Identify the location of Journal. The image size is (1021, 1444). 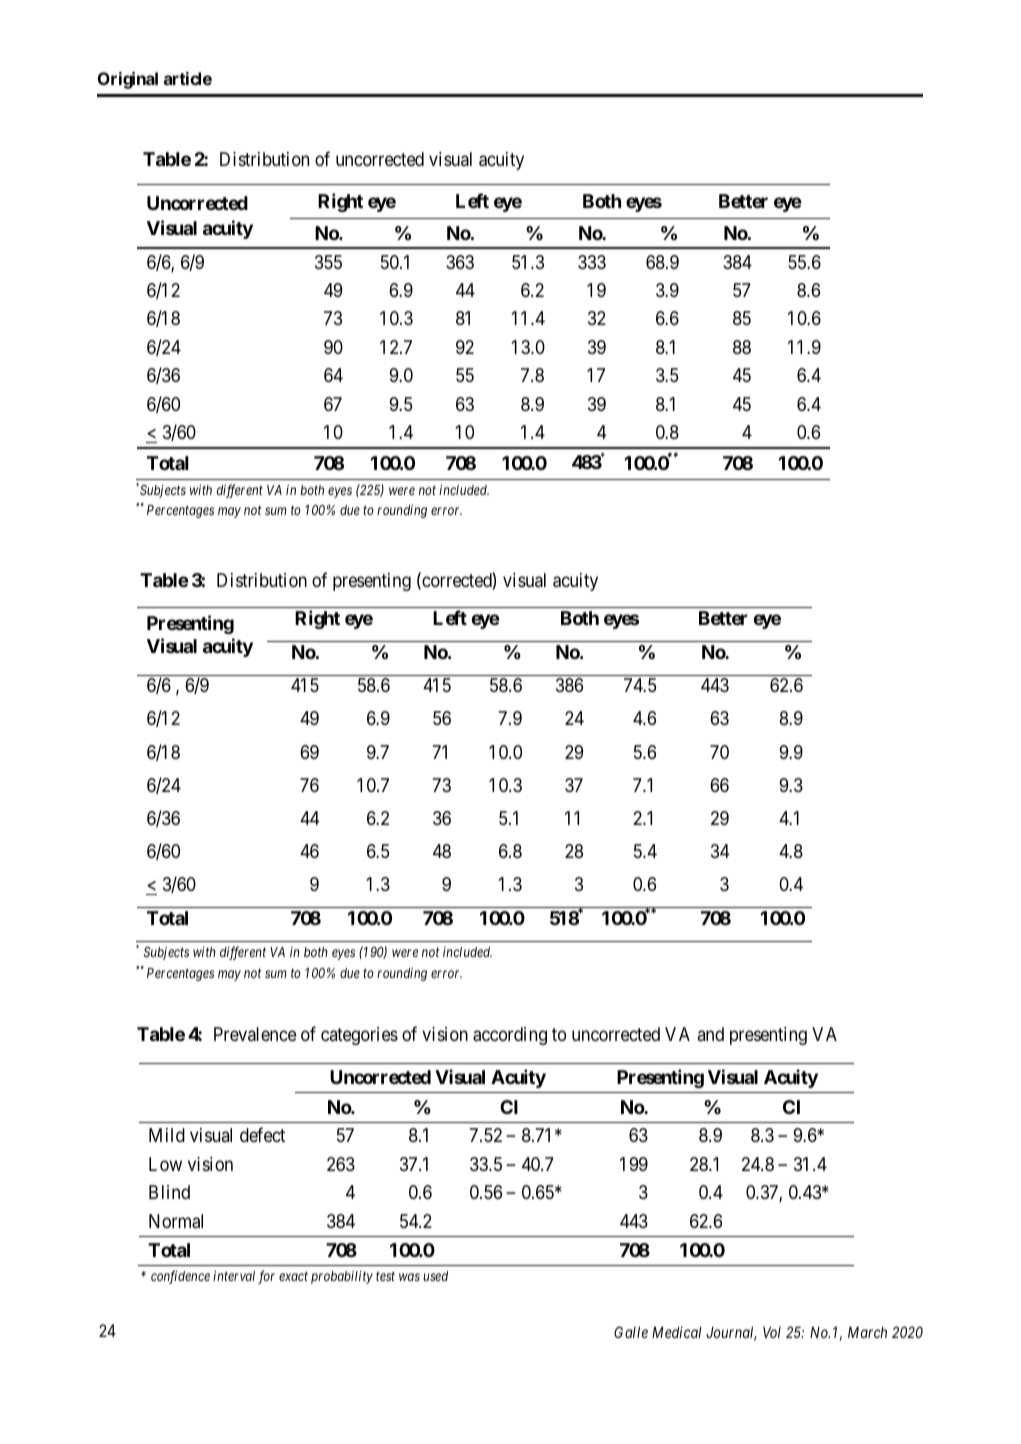
(731, 1333).
